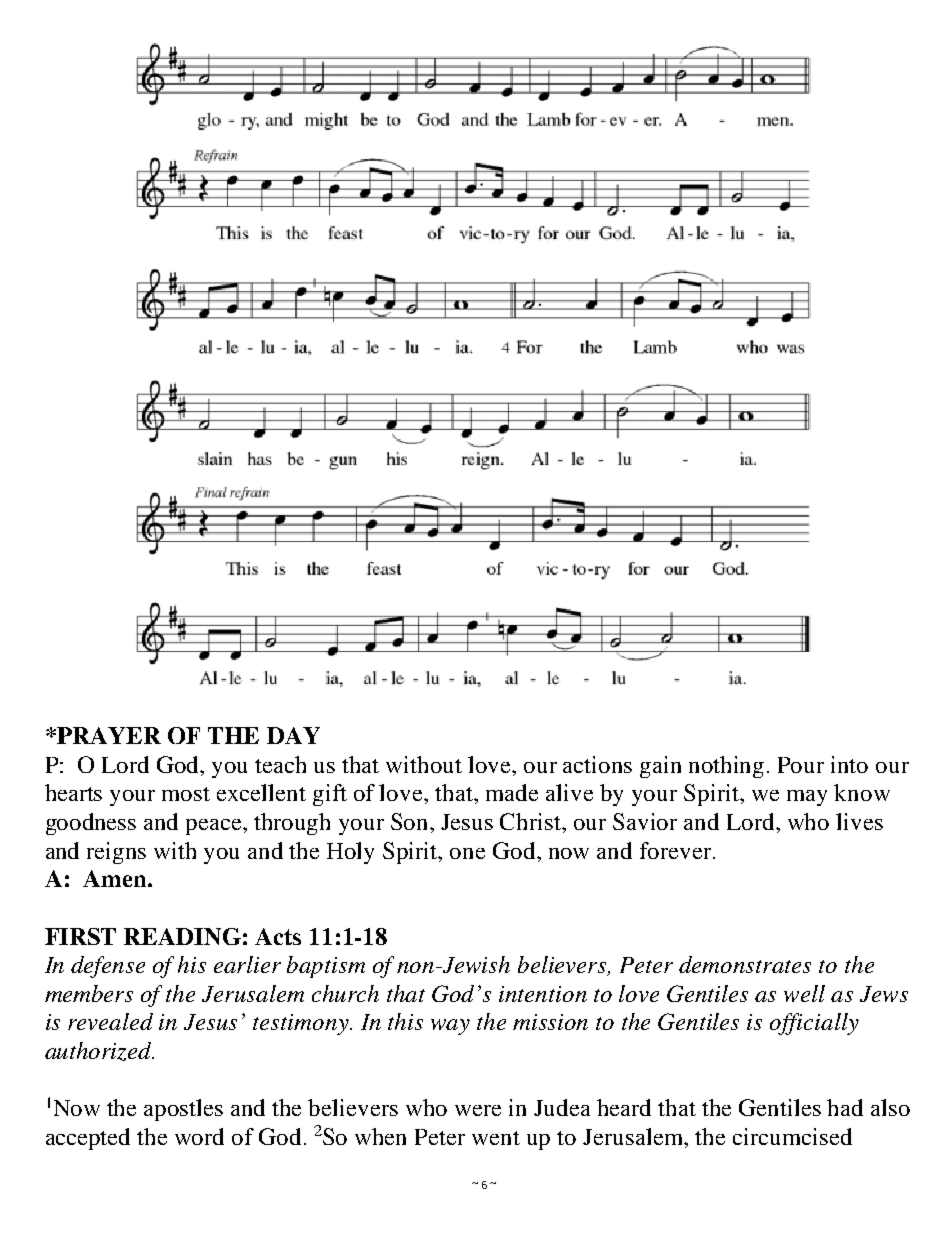 This screenshot has width=952, height=1233. What do you see at coordinates (814, 1024) in the screenshot?
I see `officially` at bounding box center [814, 1024].
